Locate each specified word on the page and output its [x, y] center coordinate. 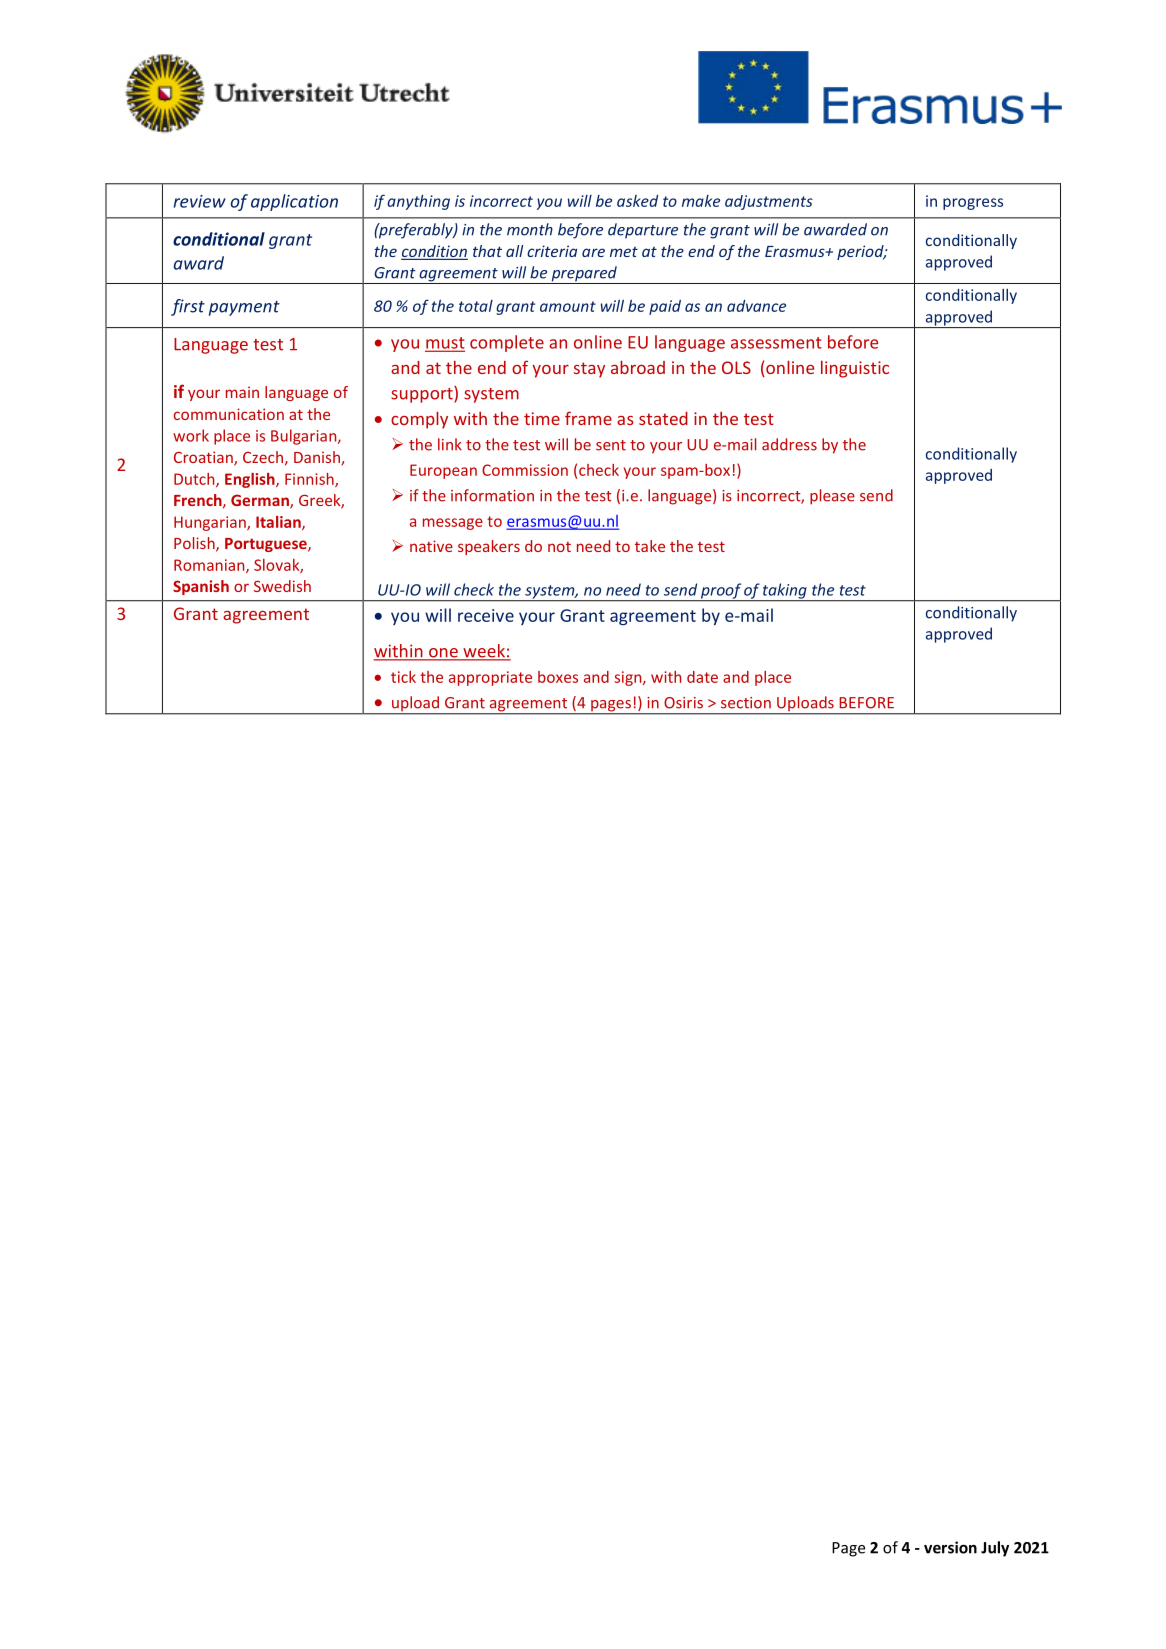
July [995, 1549]
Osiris [683, 703]
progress [973, 204]
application [294, 202]
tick [403, 677]
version [950, 1547]
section [746, 703]
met [624, 252]
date [702, 677]
